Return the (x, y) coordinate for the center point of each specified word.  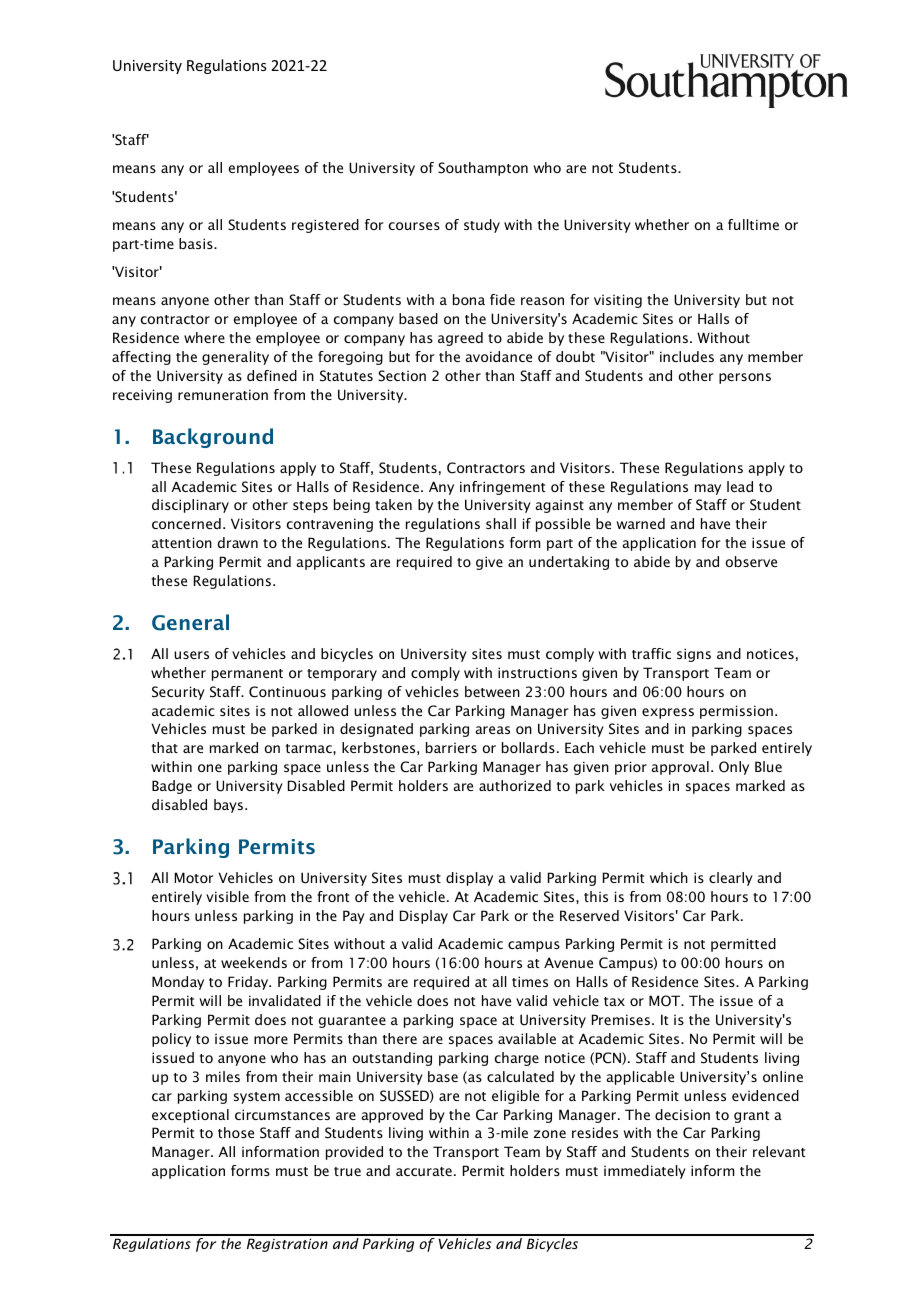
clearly (731, 879)
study (482, 226)
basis (197, 243)
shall (501, 523)
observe (751, 561)
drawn (238, 542)
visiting (618, 301)
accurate (424, 1171)
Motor (194, 877)
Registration (287, 1245)
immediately (645, 1172)
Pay (354, 917)
